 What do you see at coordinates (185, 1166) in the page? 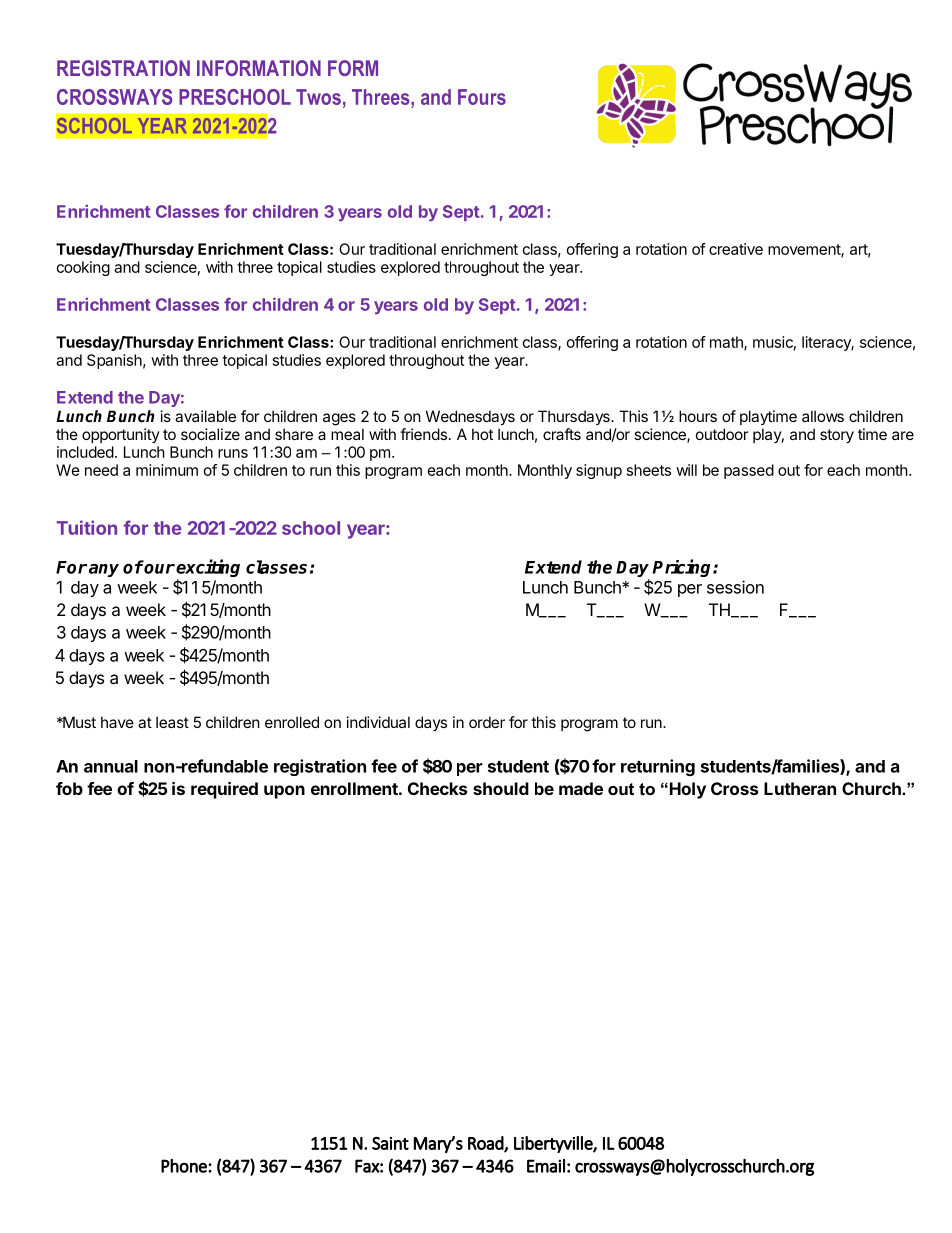
I see `Phone` at bounding box center [185, 1166].
